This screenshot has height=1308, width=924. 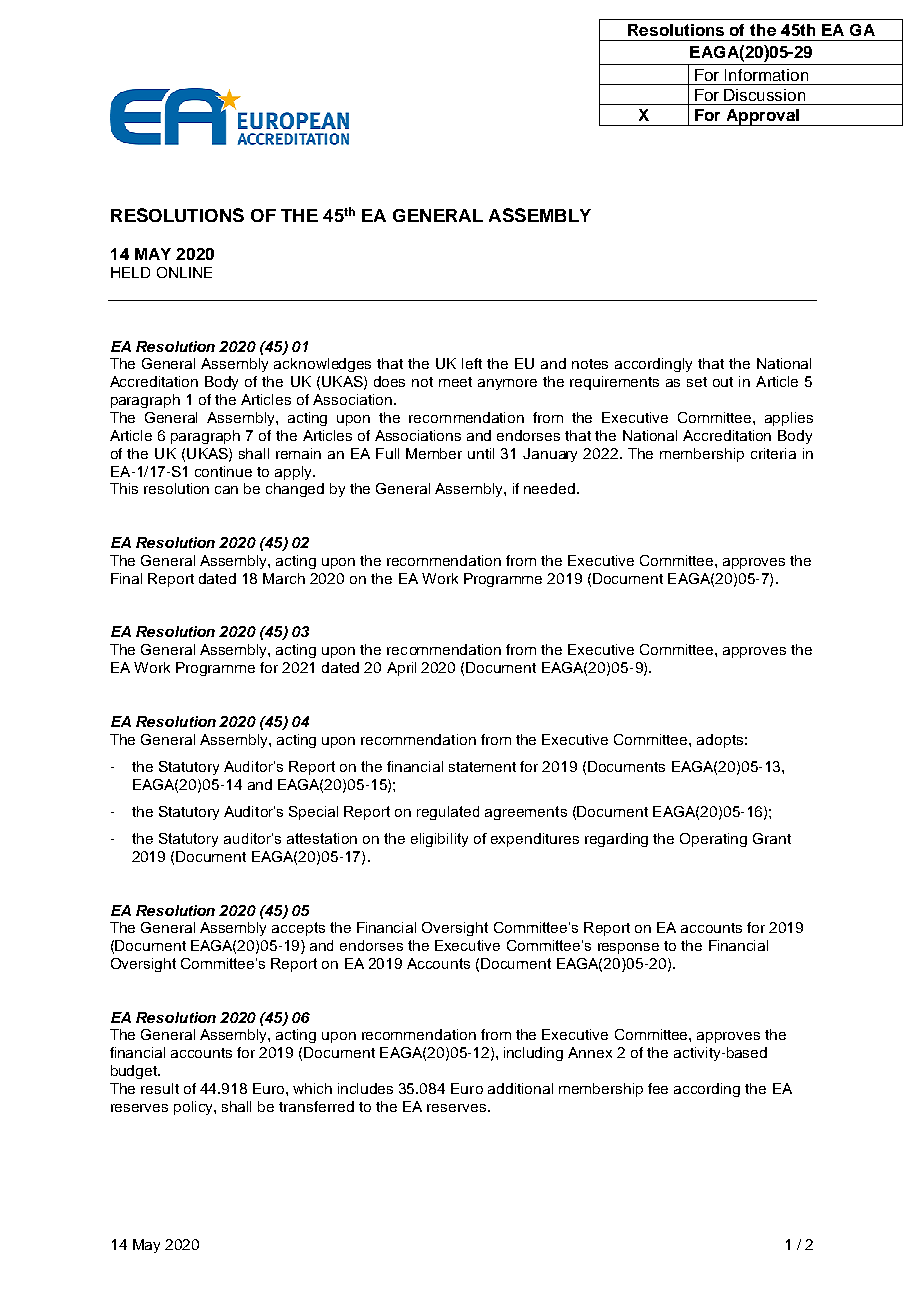 I want to click on additional, so click(x=520, y=1088).
